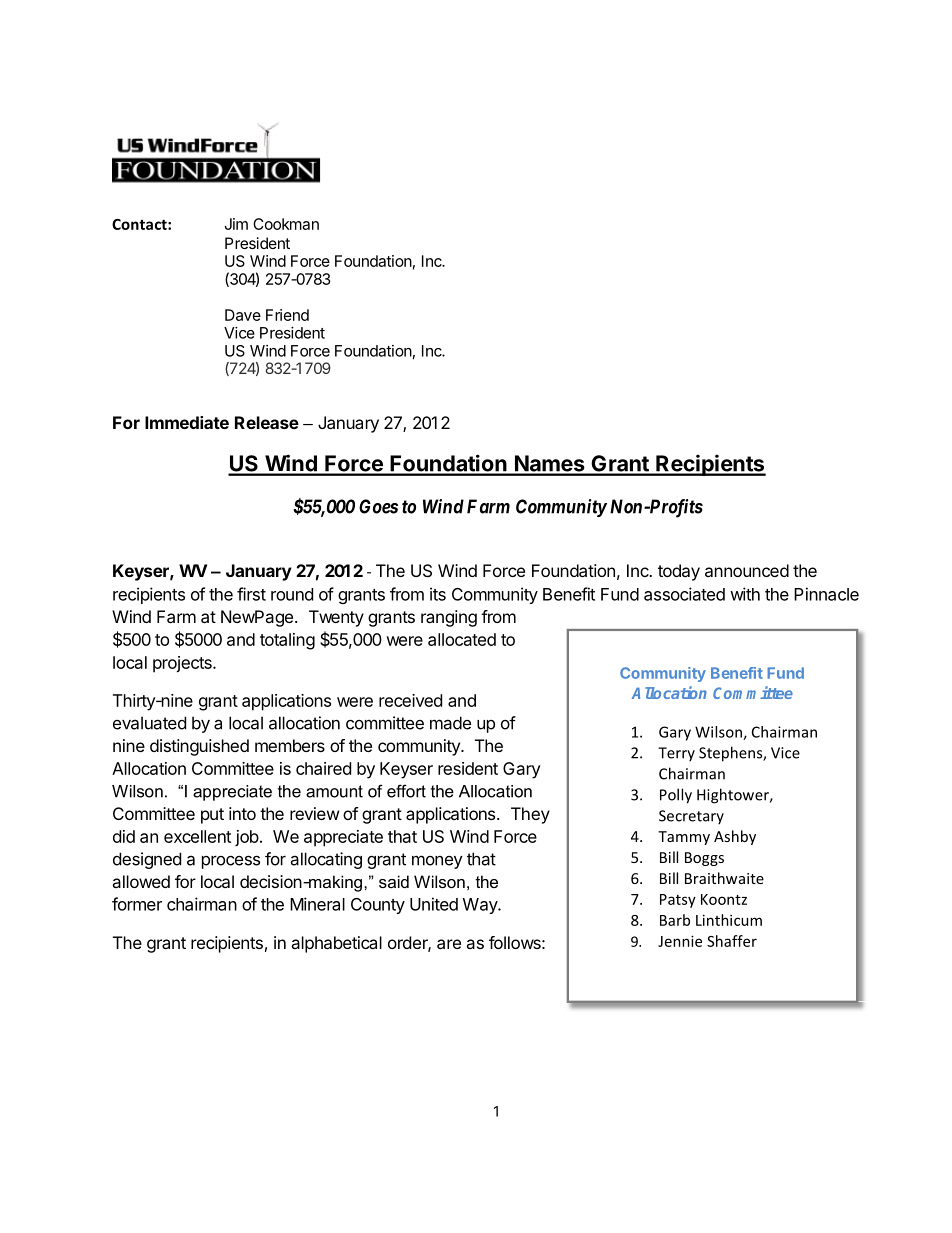  Describe the element at coordinates (199, 747) in the page. I see `distinguished` at that location.
